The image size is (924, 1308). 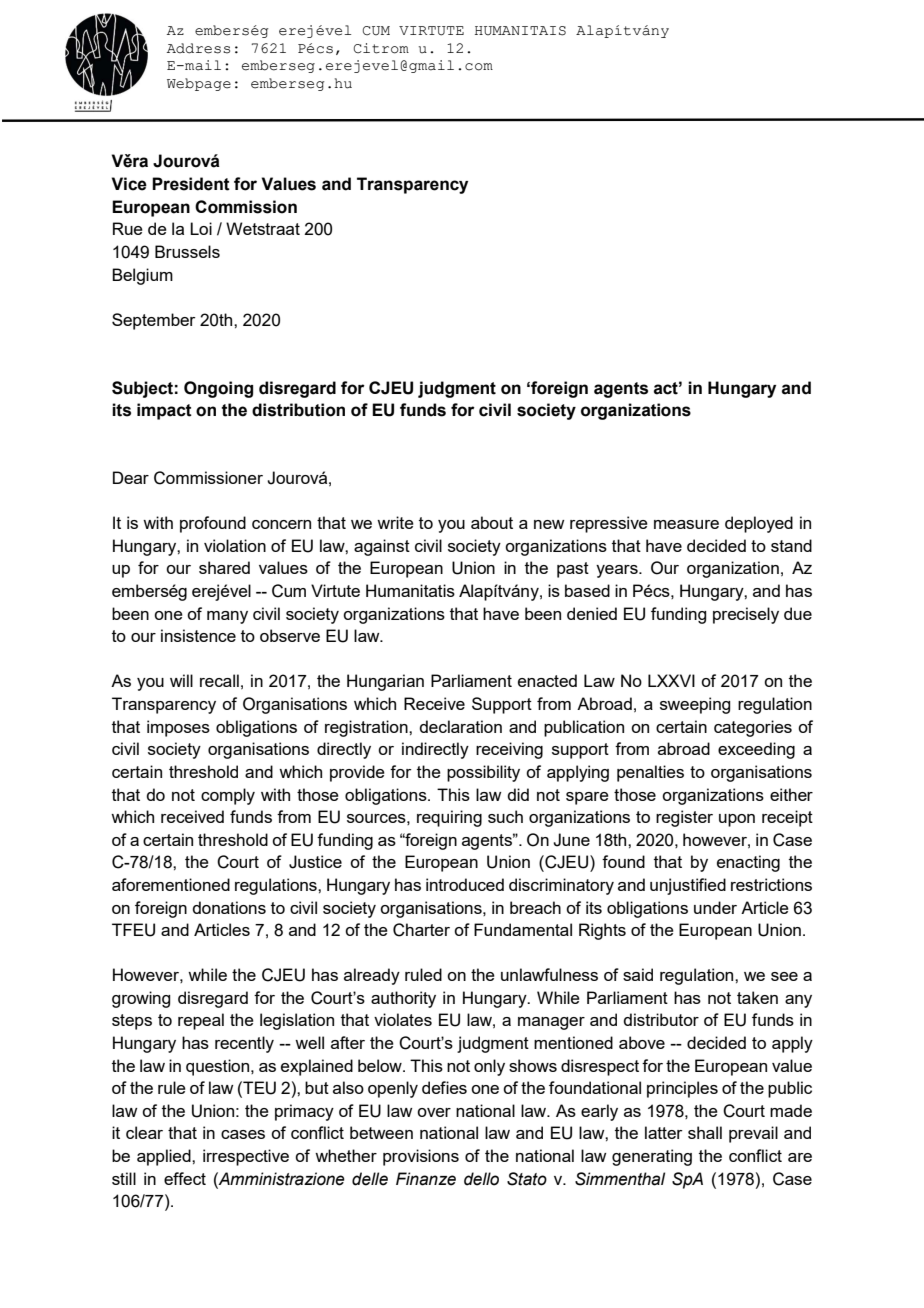 What do you see at coordinates (465, 884) in the screenshot?
I see `introduced` at bounding box center [465, 884].
